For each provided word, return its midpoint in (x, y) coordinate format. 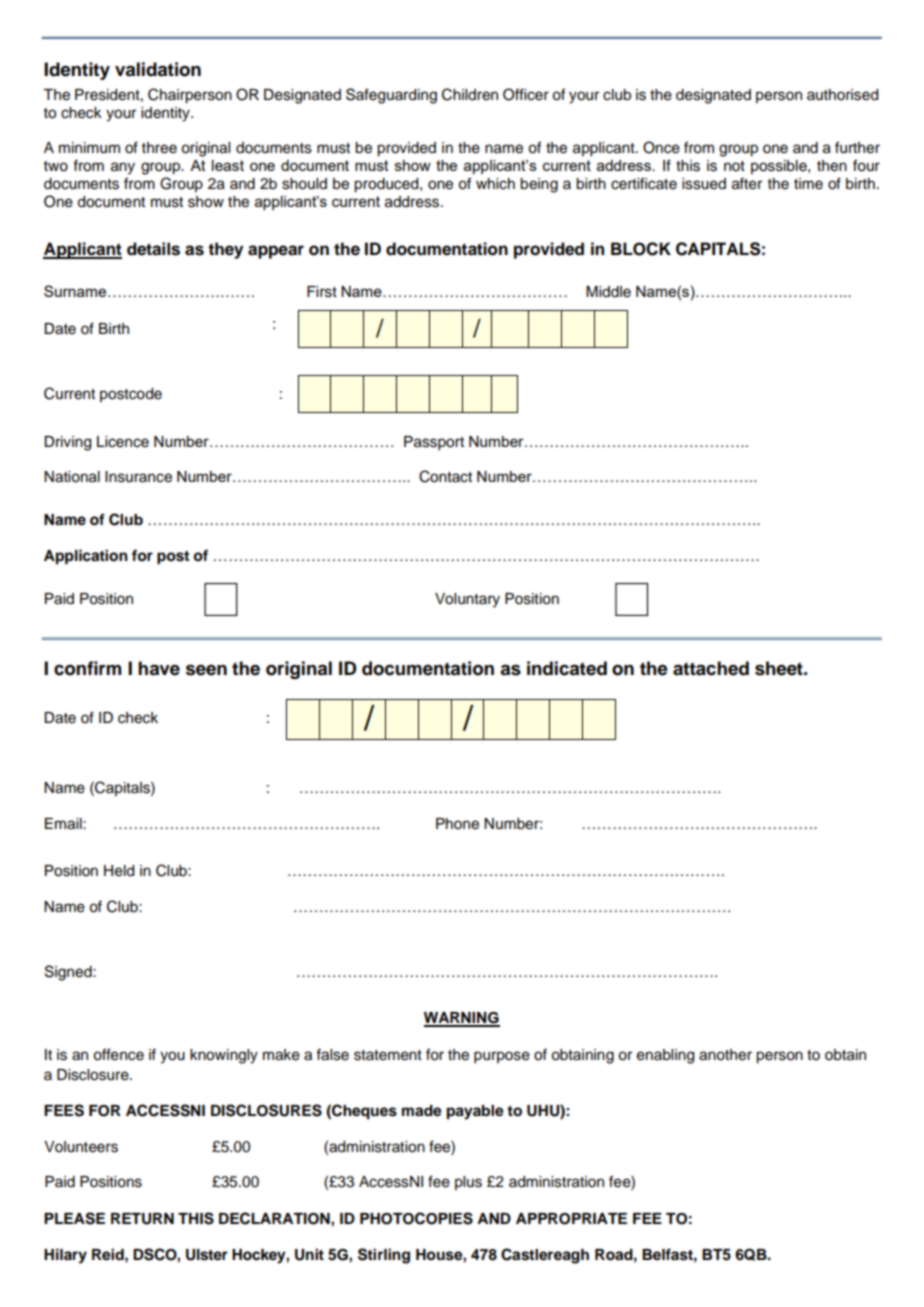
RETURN (142, 1219)
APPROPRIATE (571, 1219)
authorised (842, 95)
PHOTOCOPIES (416, 1218)
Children (470, 94)
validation (158, 69)
